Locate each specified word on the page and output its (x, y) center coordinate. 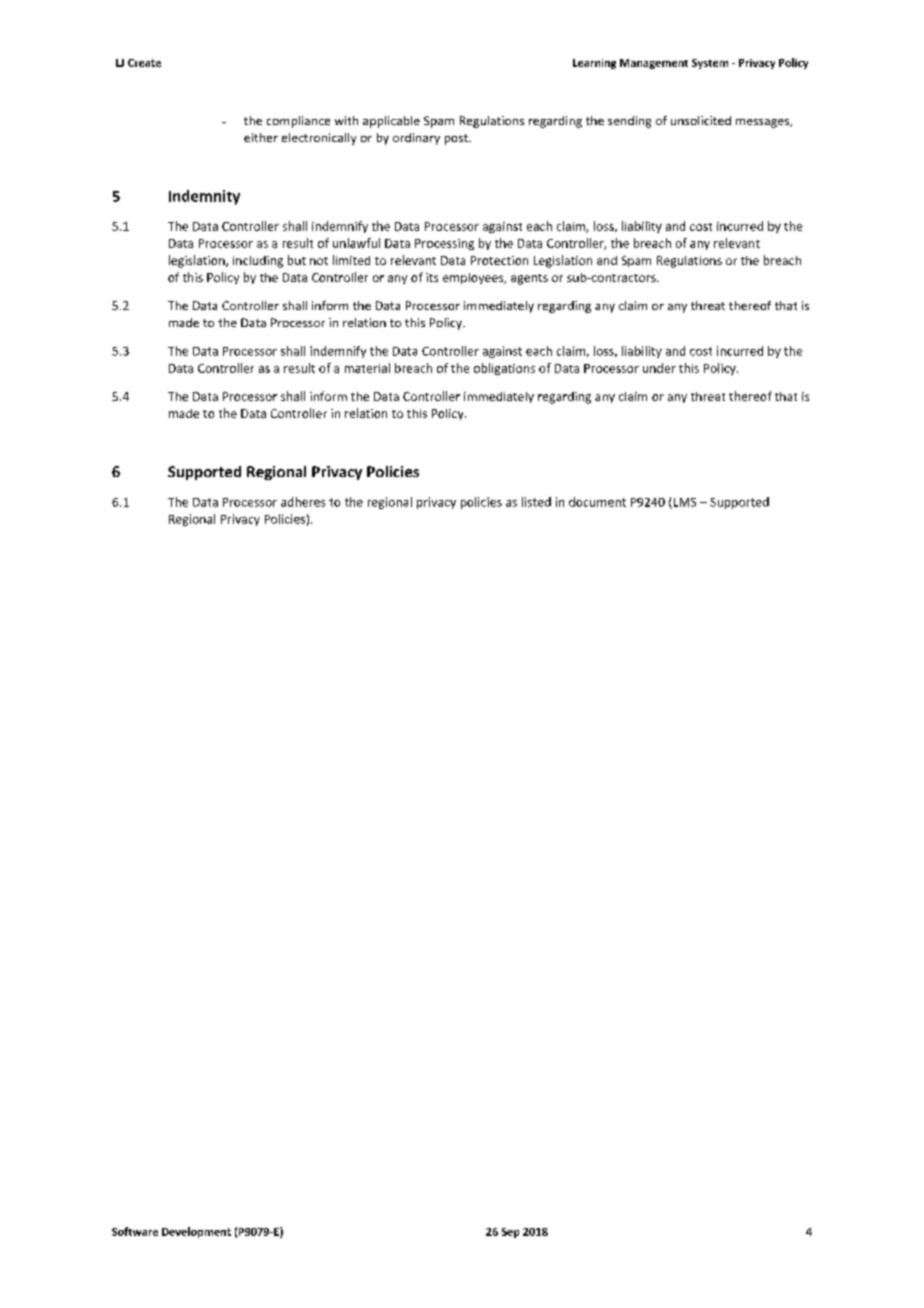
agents (529, 279)
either (261, 137)
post (457, 139)
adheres (303, 502)
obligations (504, 369)
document (597, 502)
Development (196, 1232)
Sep (510, 1233)
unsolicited (701, 120)
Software (135, 1231)
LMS (683, 503)
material (367, 368)
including (258, 262)
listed (536, 502)
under (659, 368)
